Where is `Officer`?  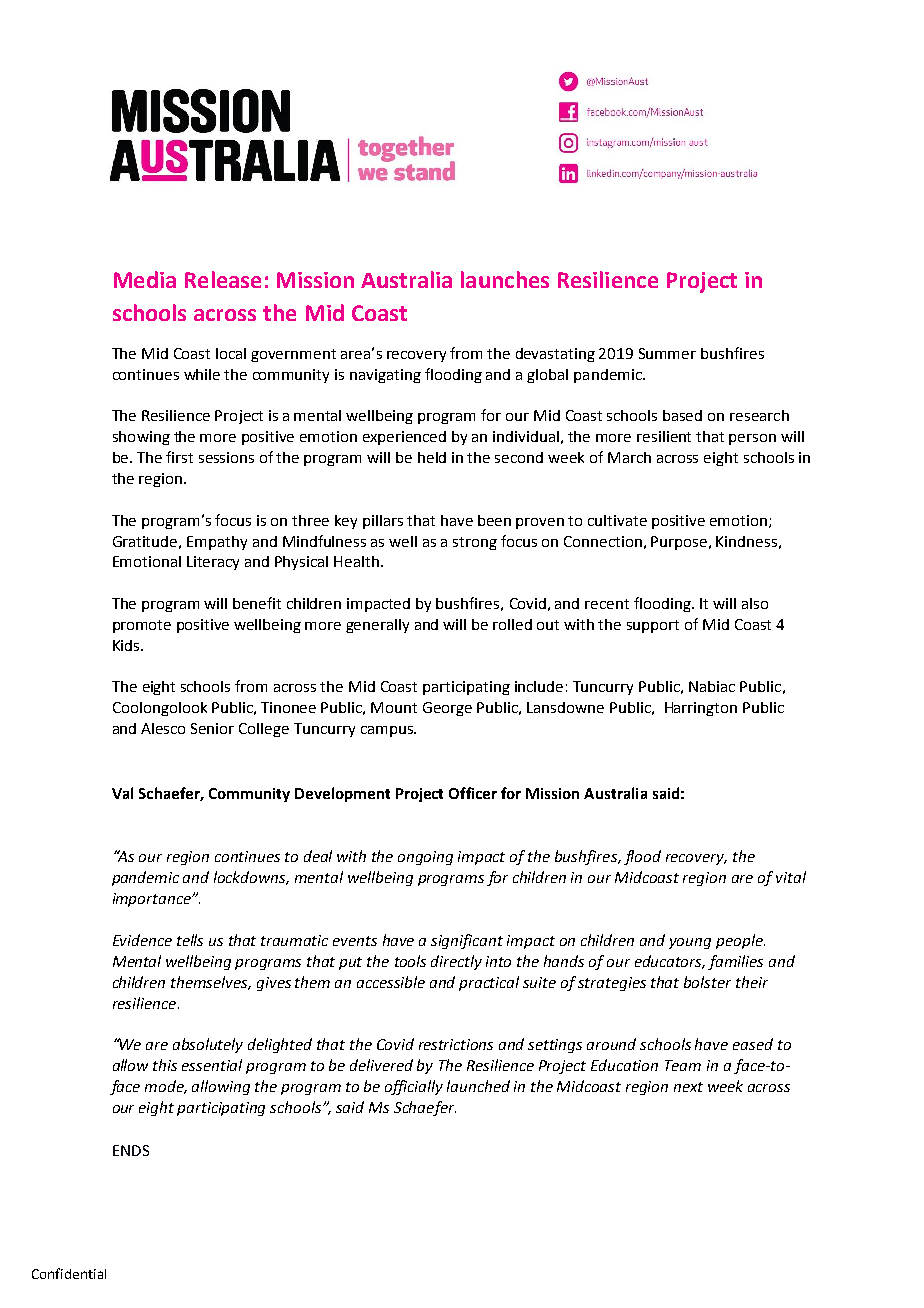
Officer is located at coordinates (473, 793).
